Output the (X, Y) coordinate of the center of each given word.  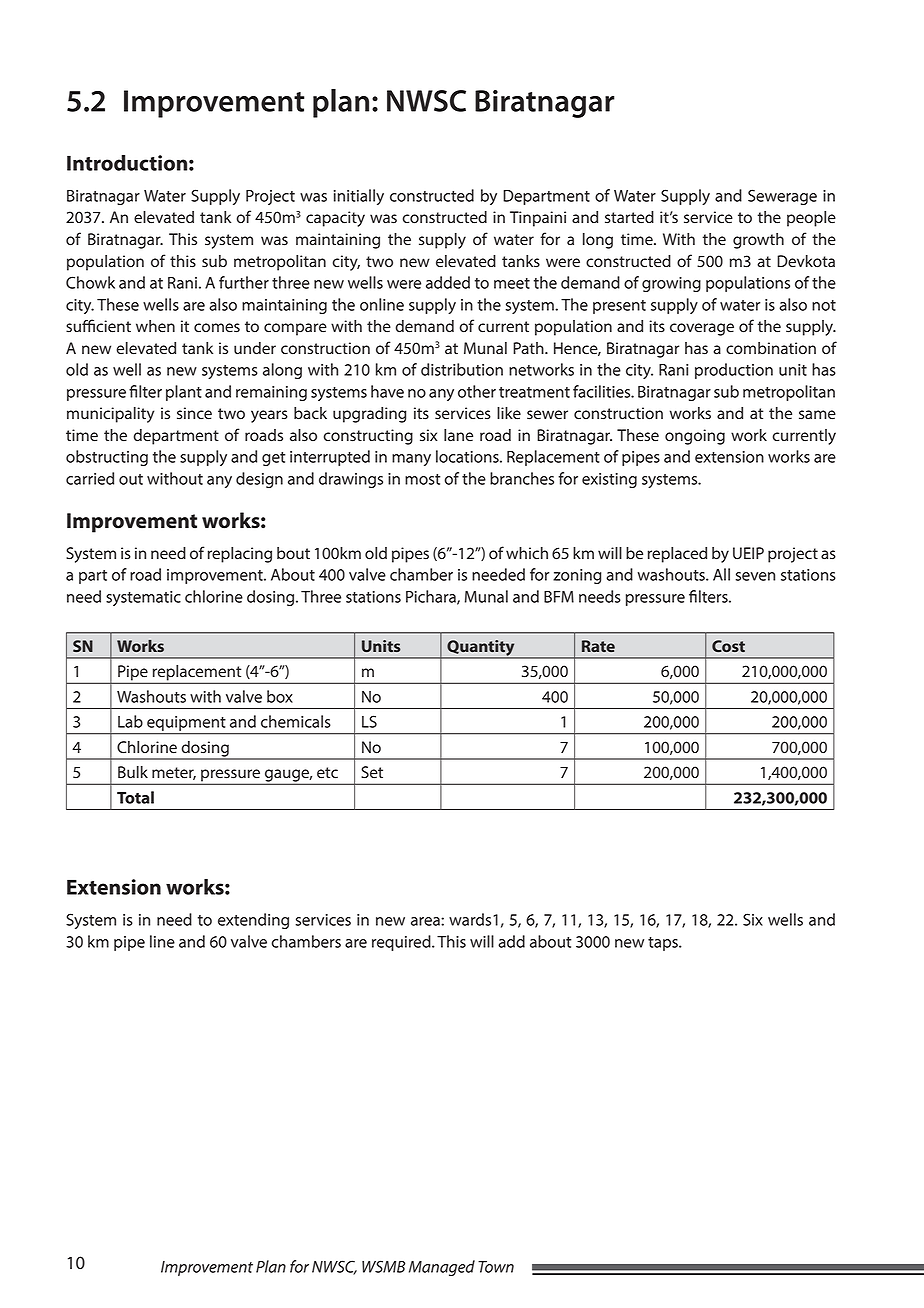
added (448, 282)
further (244, 282)
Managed (442, 1268)
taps (664, 944)
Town (496, 1267)
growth (758, 241)
